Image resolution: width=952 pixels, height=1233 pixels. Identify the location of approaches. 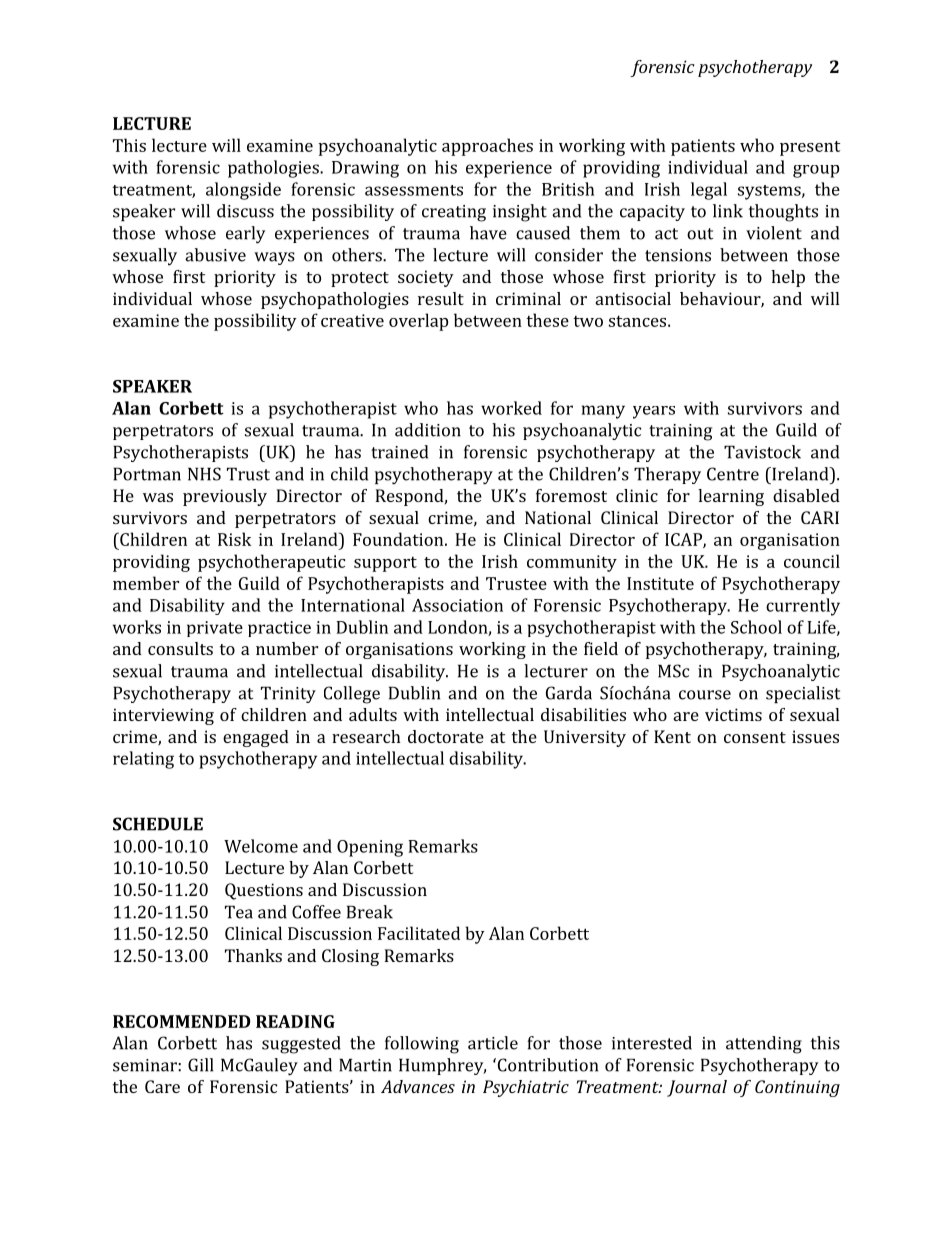
(487, 147).
